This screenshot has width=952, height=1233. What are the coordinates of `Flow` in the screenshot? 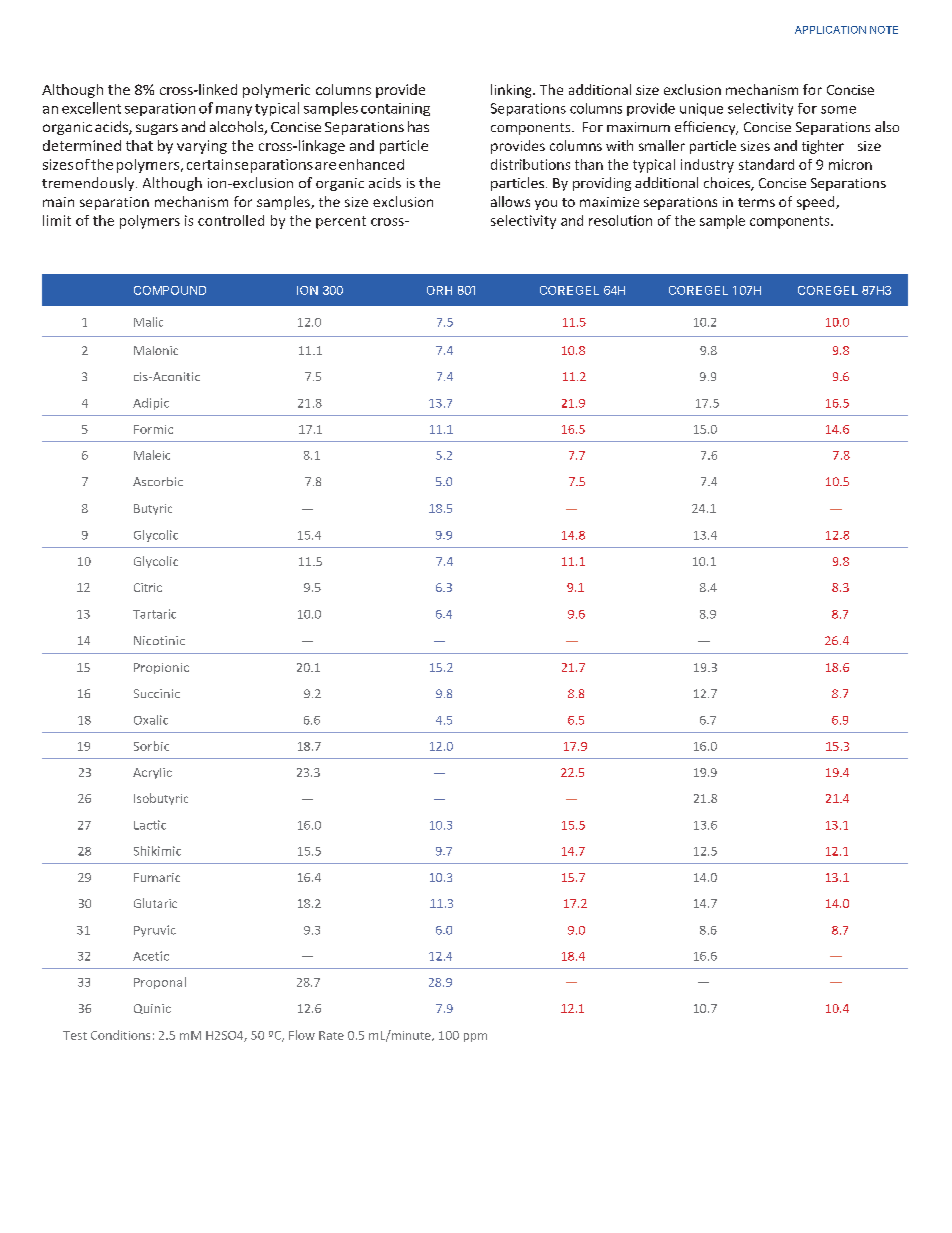 It's located at (302, 1035).
